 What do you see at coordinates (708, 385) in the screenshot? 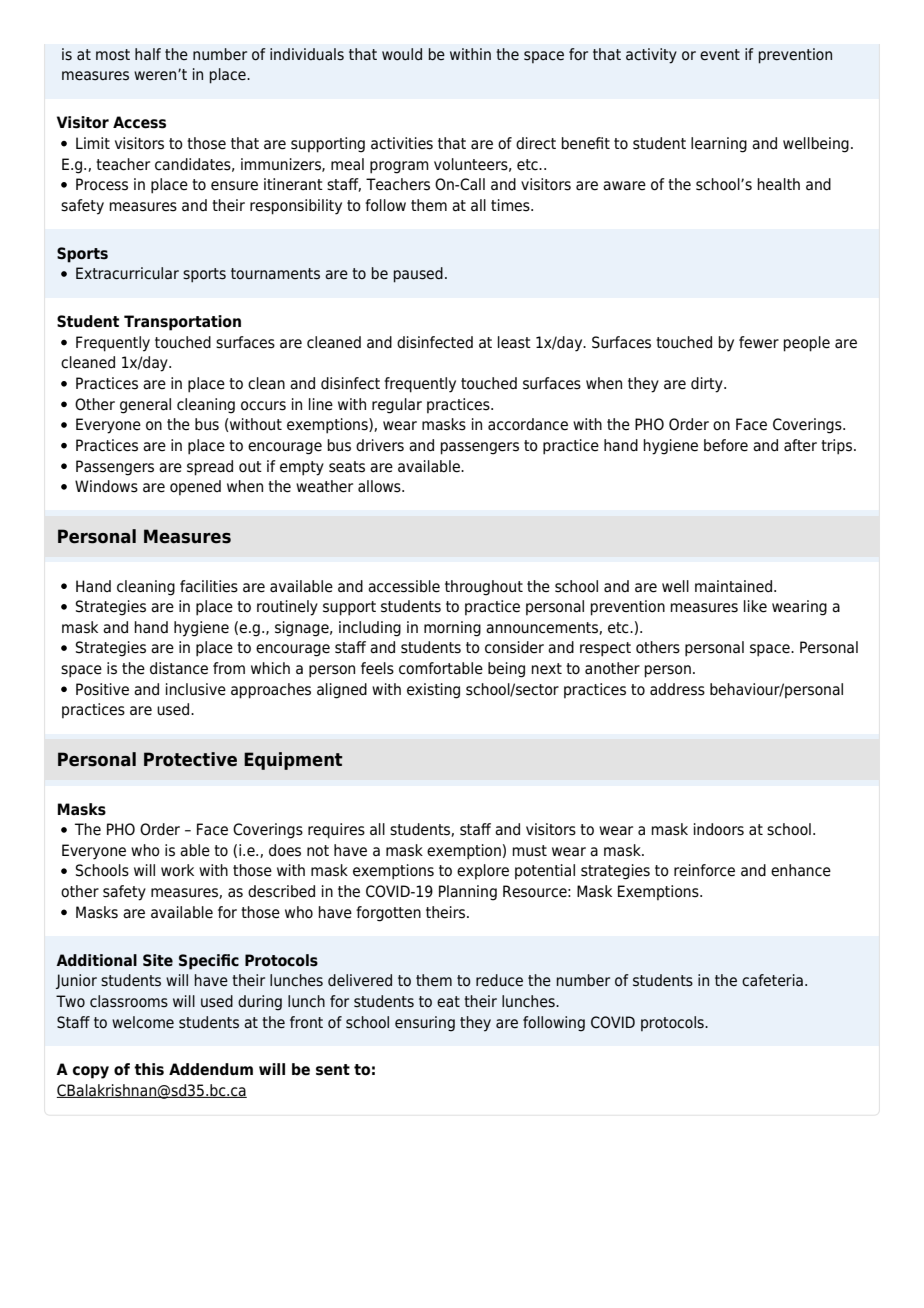
I see `dirty` at bounding box center [708, 385].
